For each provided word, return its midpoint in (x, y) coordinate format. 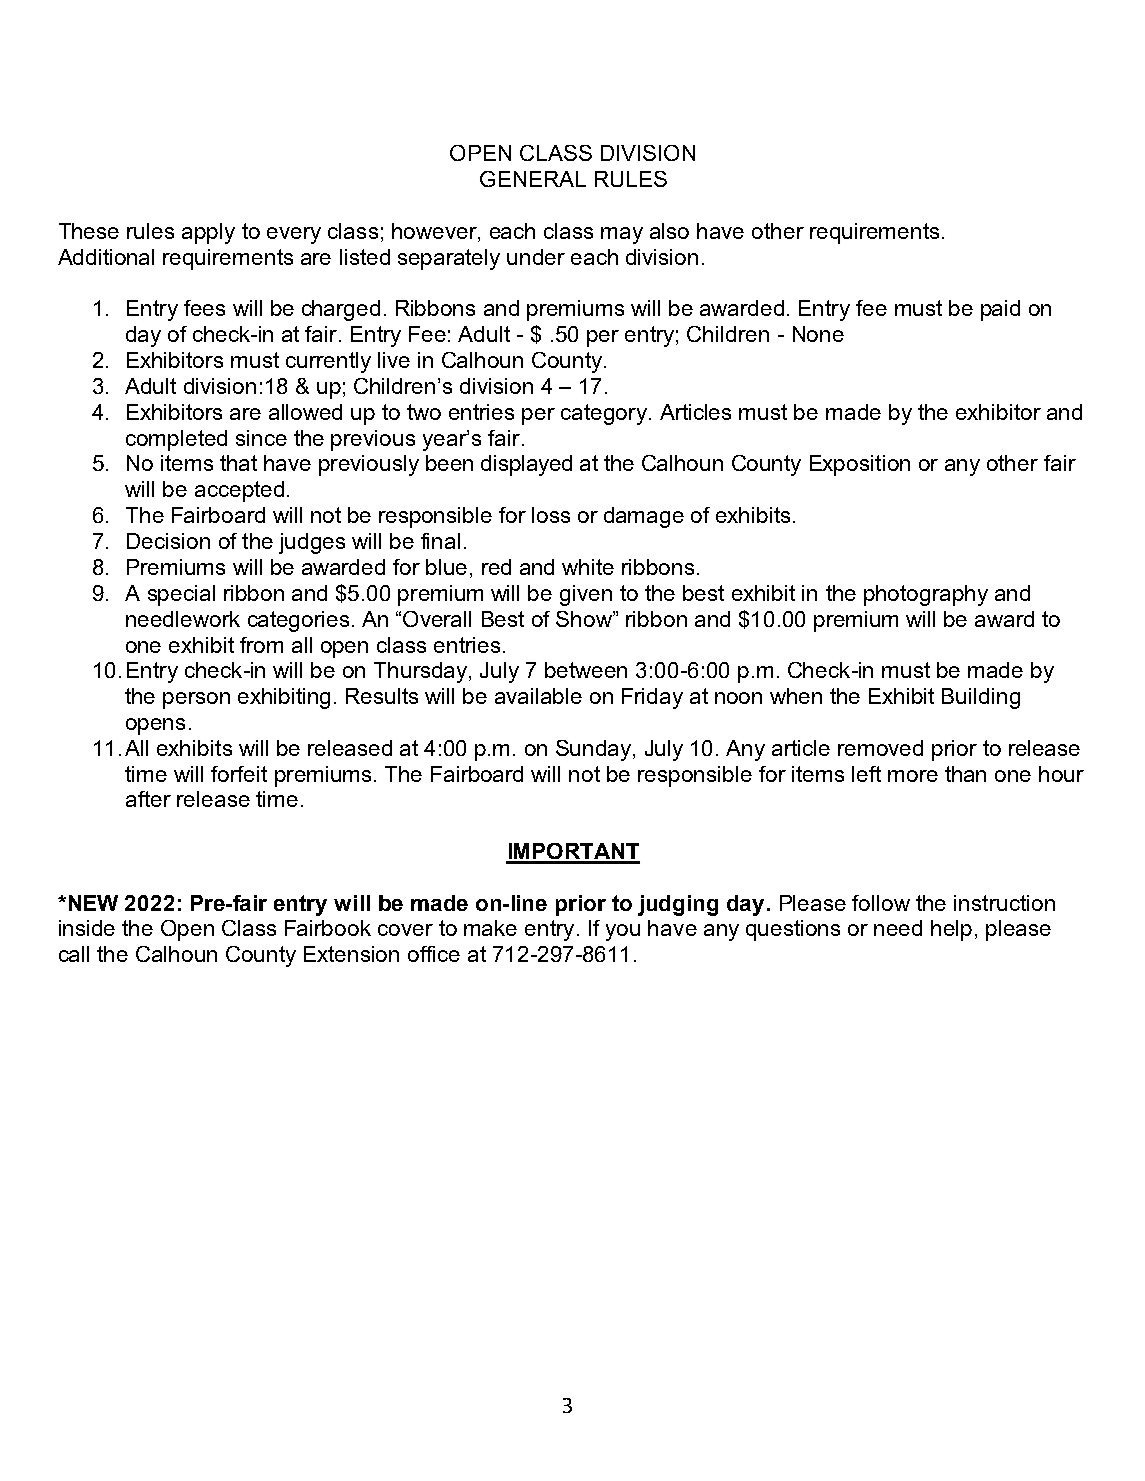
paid (1000, 310)
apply (208, 233)
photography (926, 595)
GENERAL (533, 179)
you (623, 932)
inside (87, 928)
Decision (168, 541)
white (588, 567)
